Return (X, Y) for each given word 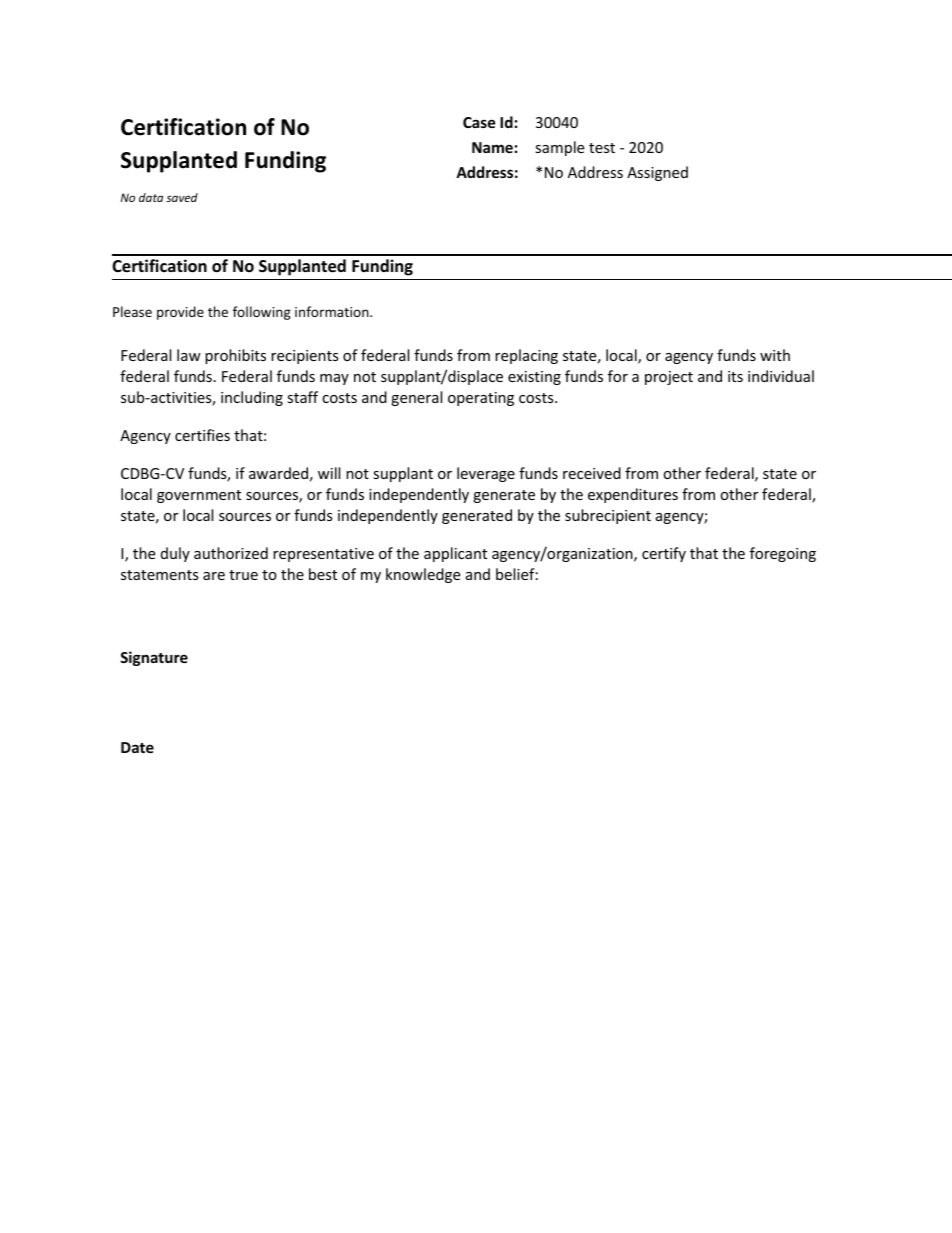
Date (137, 747)
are (214, 576)
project (669, 378)
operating (481, 399)
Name (492, 147)
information (333, 311)
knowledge (423, 575)
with (775, 355)
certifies (202, 435)
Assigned (657, 173)
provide (180, 313)
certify (664, 554)
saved (182, 197)
